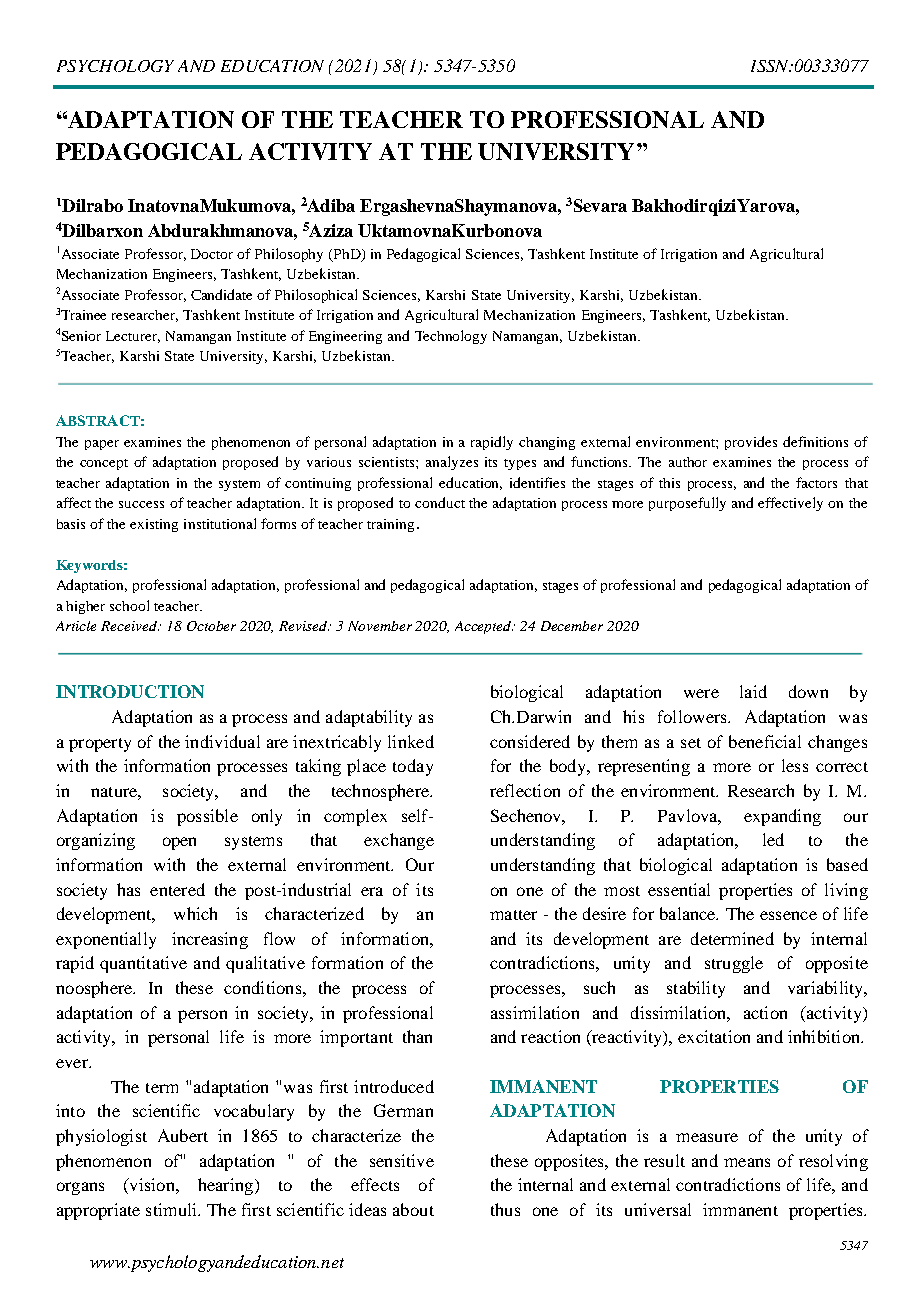  What do you see at coordinates (751, 443) in the screenshot?
I see `provides` at bounding box center [751, 443].
